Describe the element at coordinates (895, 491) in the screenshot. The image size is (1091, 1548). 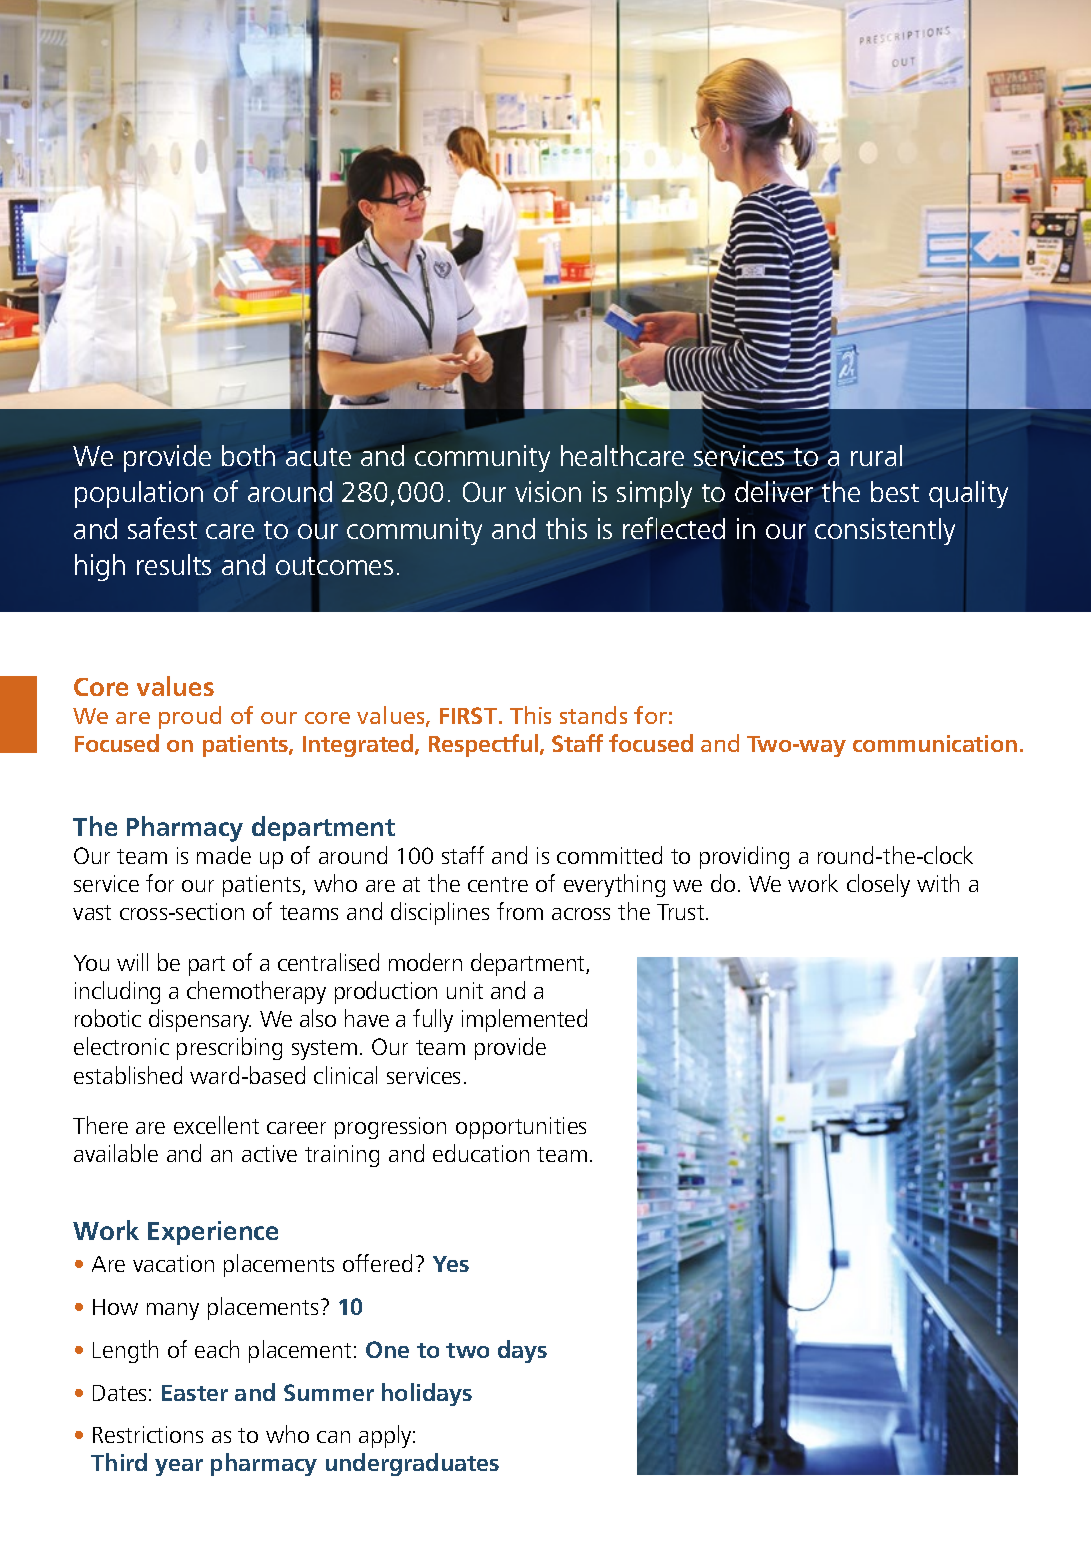
I see `best` at that location.
